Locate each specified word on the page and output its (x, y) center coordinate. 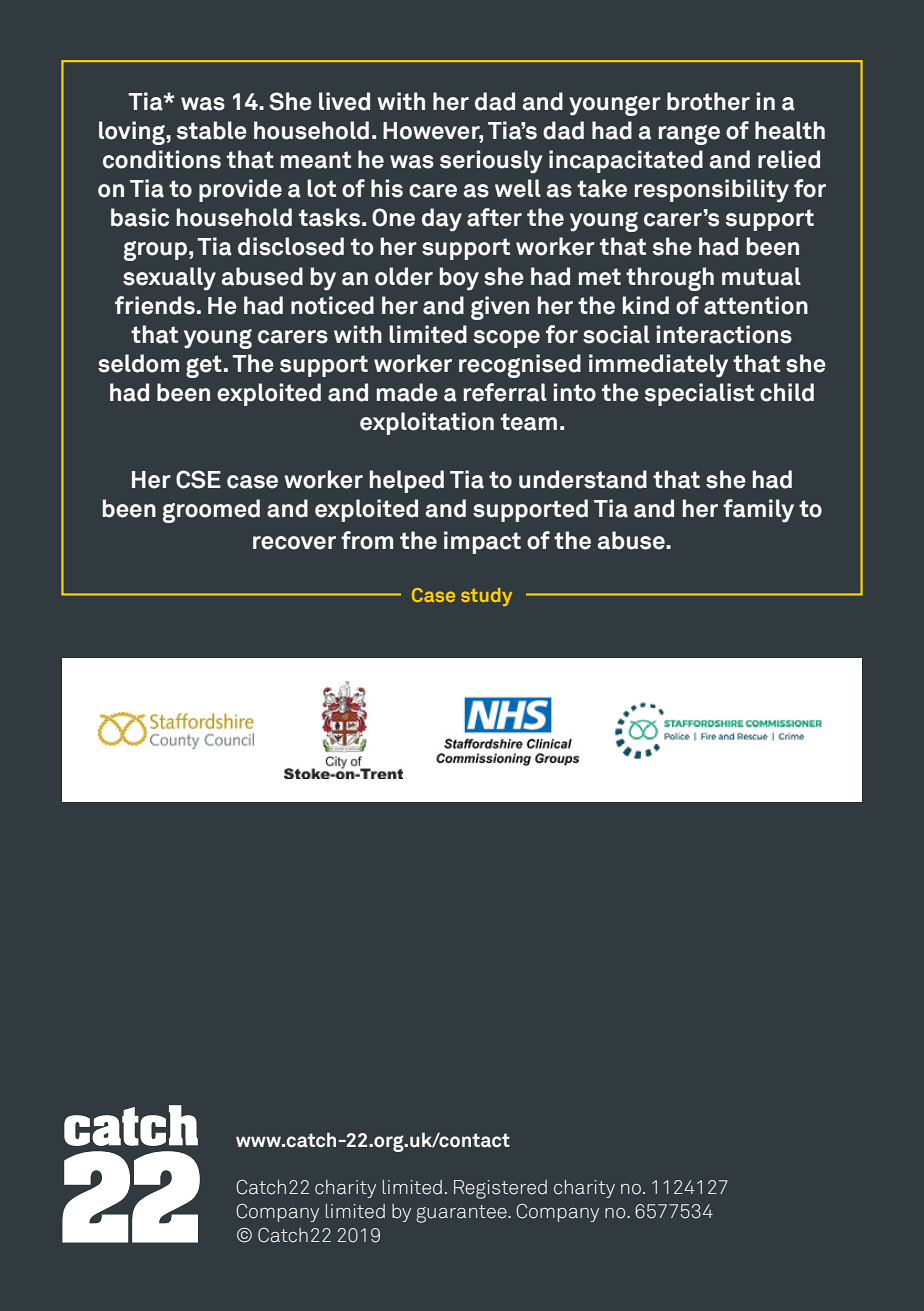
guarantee (462, 1214)
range (689, 135)
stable (212, 130)
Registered (500, 1189)
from (367, 540)
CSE (198, 479)
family (758, 511)
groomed (211, 511)
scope (507, 339)
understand (583, 479)
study (486, 597)
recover (294, 543)
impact (482, 542)
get (204, 366)
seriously (491, 162)
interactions (724, 334)
